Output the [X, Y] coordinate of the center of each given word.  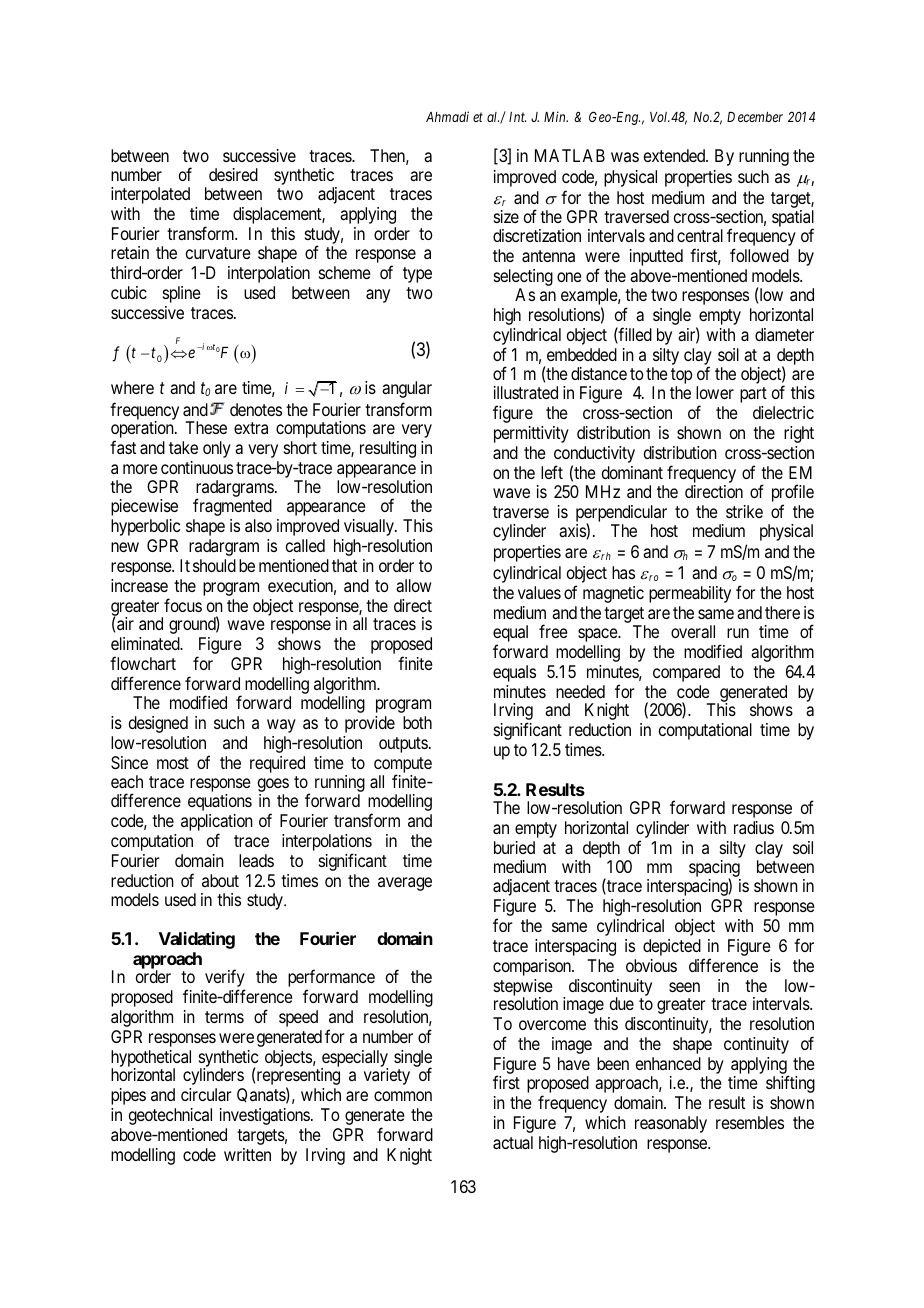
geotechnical [170, 1116]
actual [513, 1142]
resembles [750, 1122]
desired [233, 174]
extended [676, 155]
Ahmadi [447, 116]
